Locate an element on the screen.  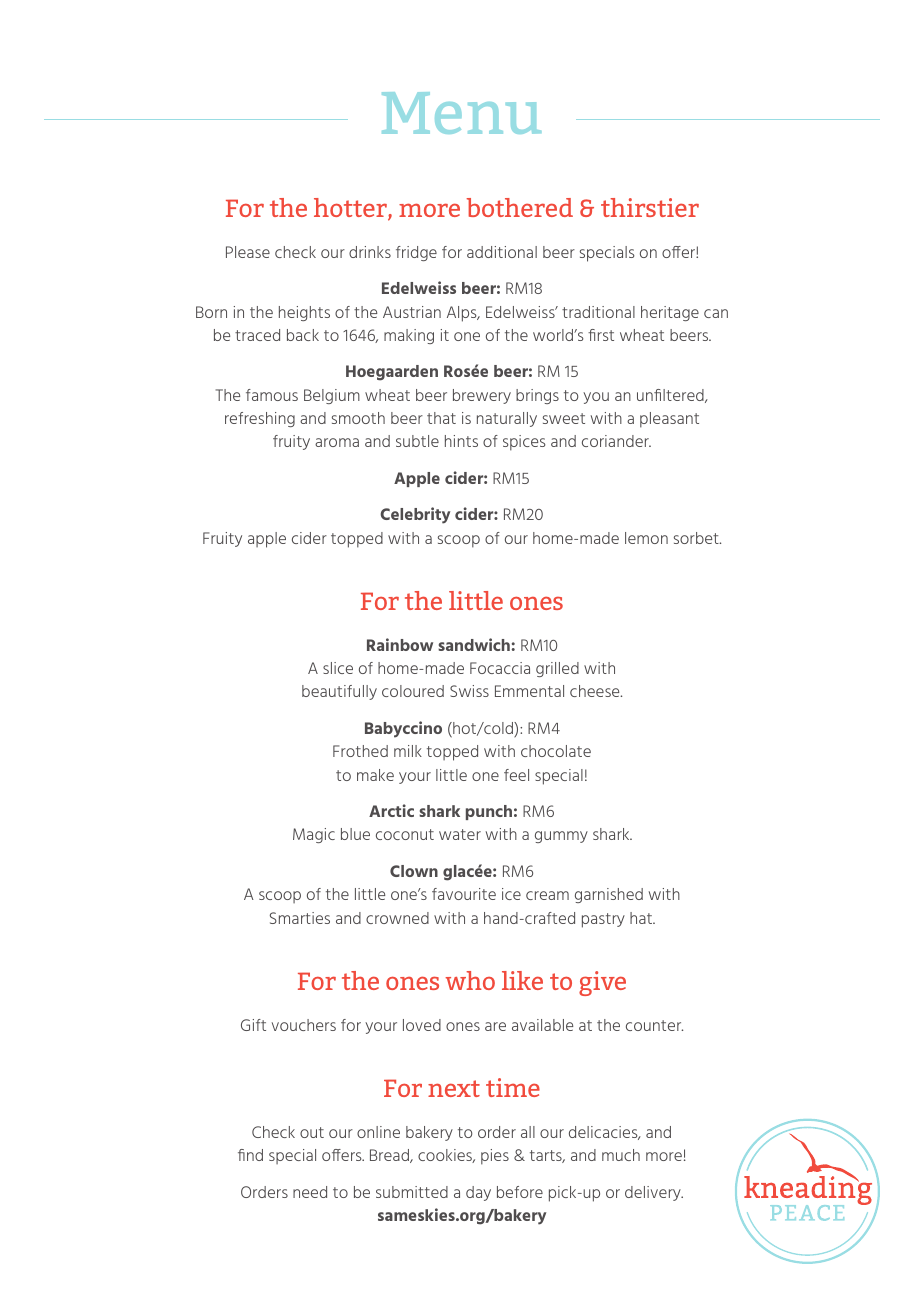
hints is located at coordinates (461, 441).
